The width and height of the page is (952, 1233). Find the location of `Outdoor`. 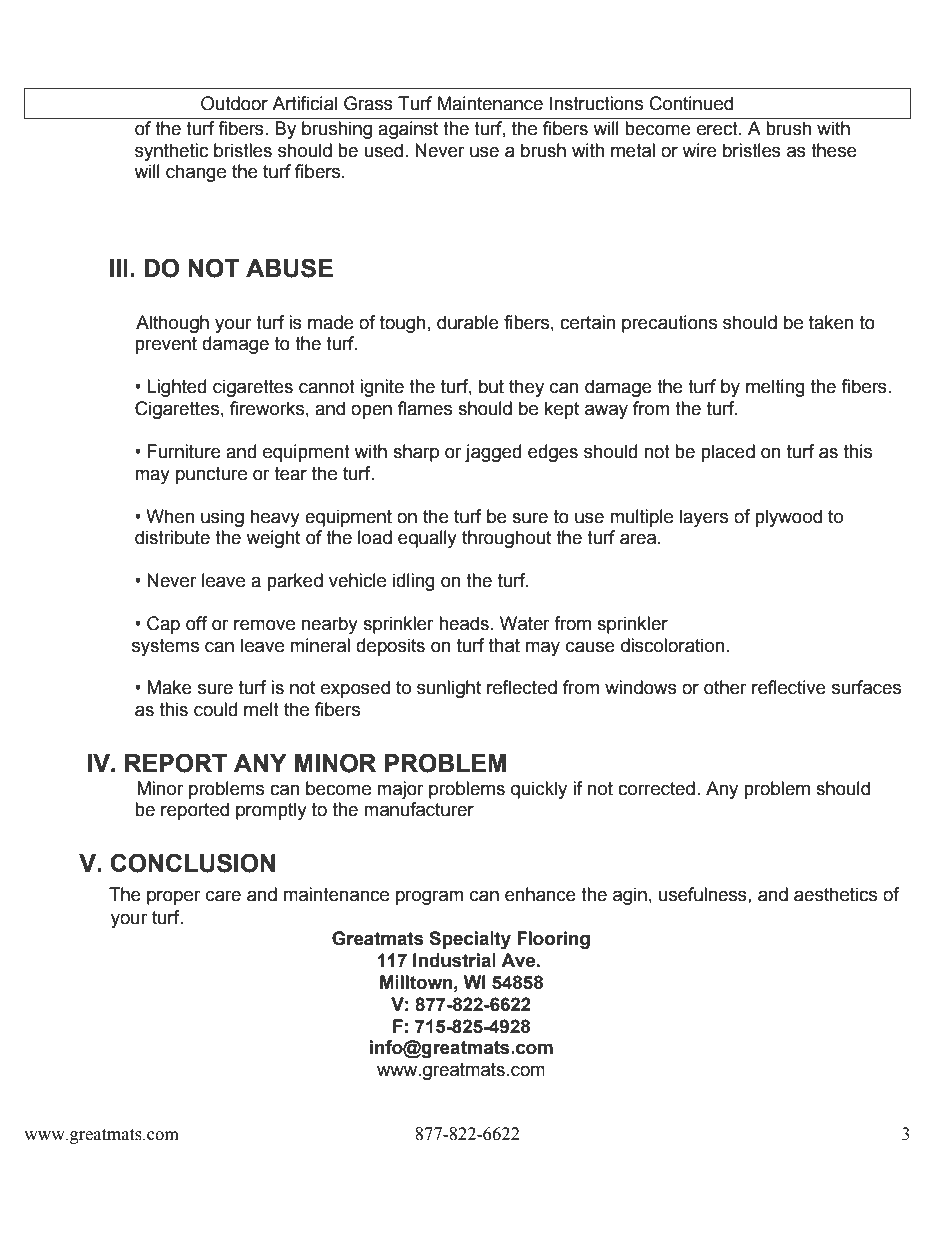

Outdoor is located at coordinates (234, 103).
